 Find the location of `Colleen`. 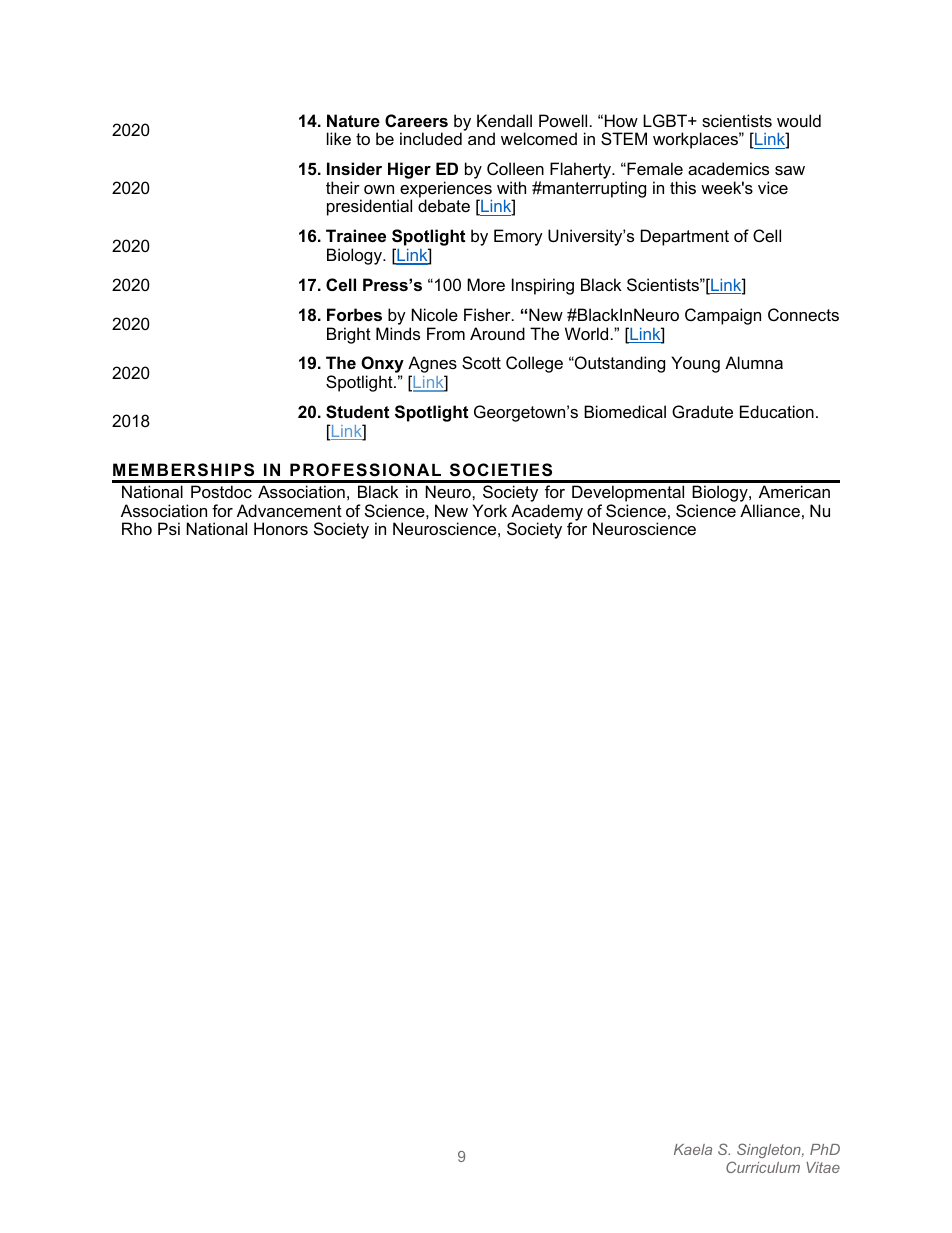

Colleen is located at coordinates (515, 168).
